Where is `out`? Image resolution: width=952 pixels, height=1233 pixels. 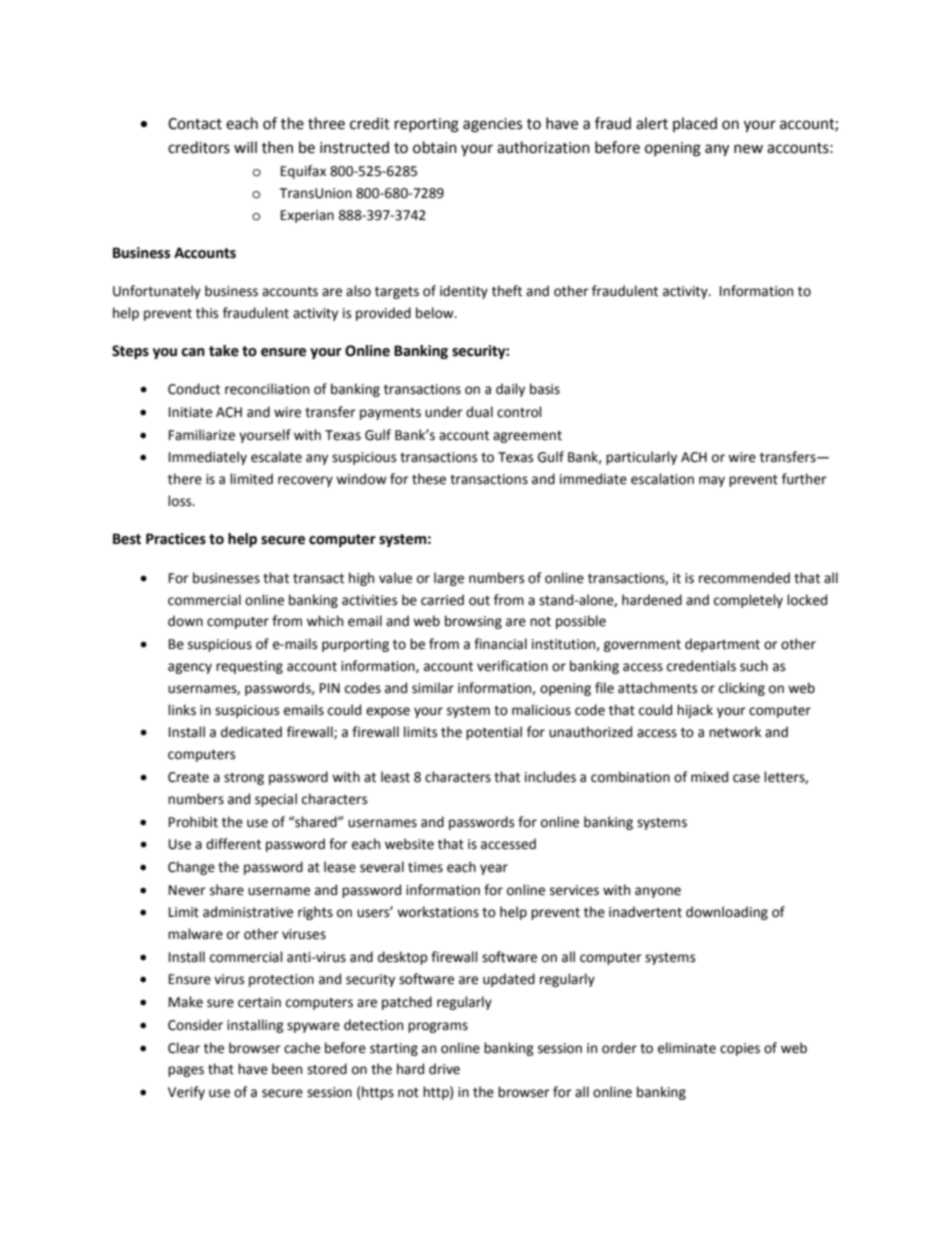
out is located at coordinates (479, 601).
